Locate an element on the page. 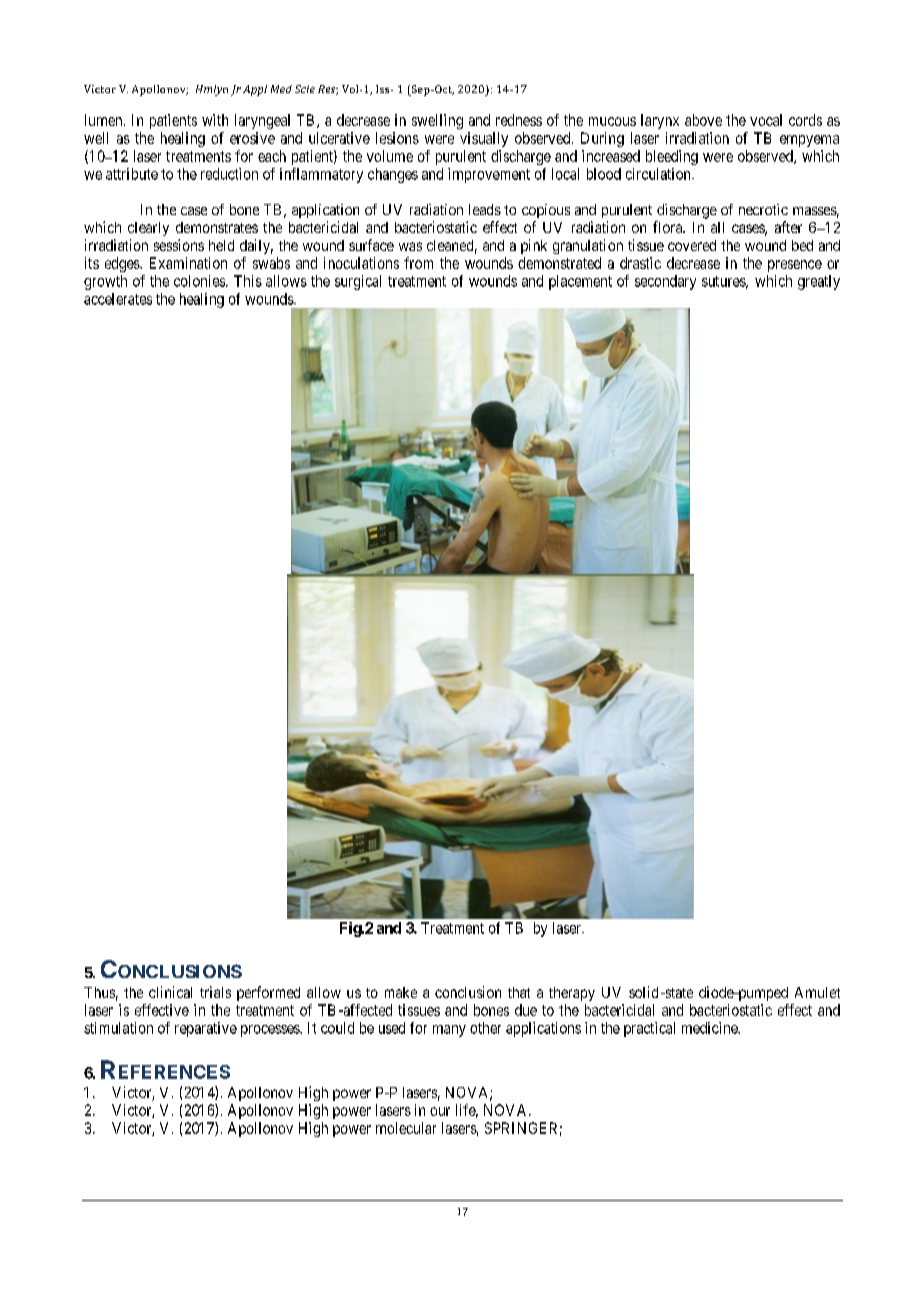  practical is located at coordinates (649, 1029).
